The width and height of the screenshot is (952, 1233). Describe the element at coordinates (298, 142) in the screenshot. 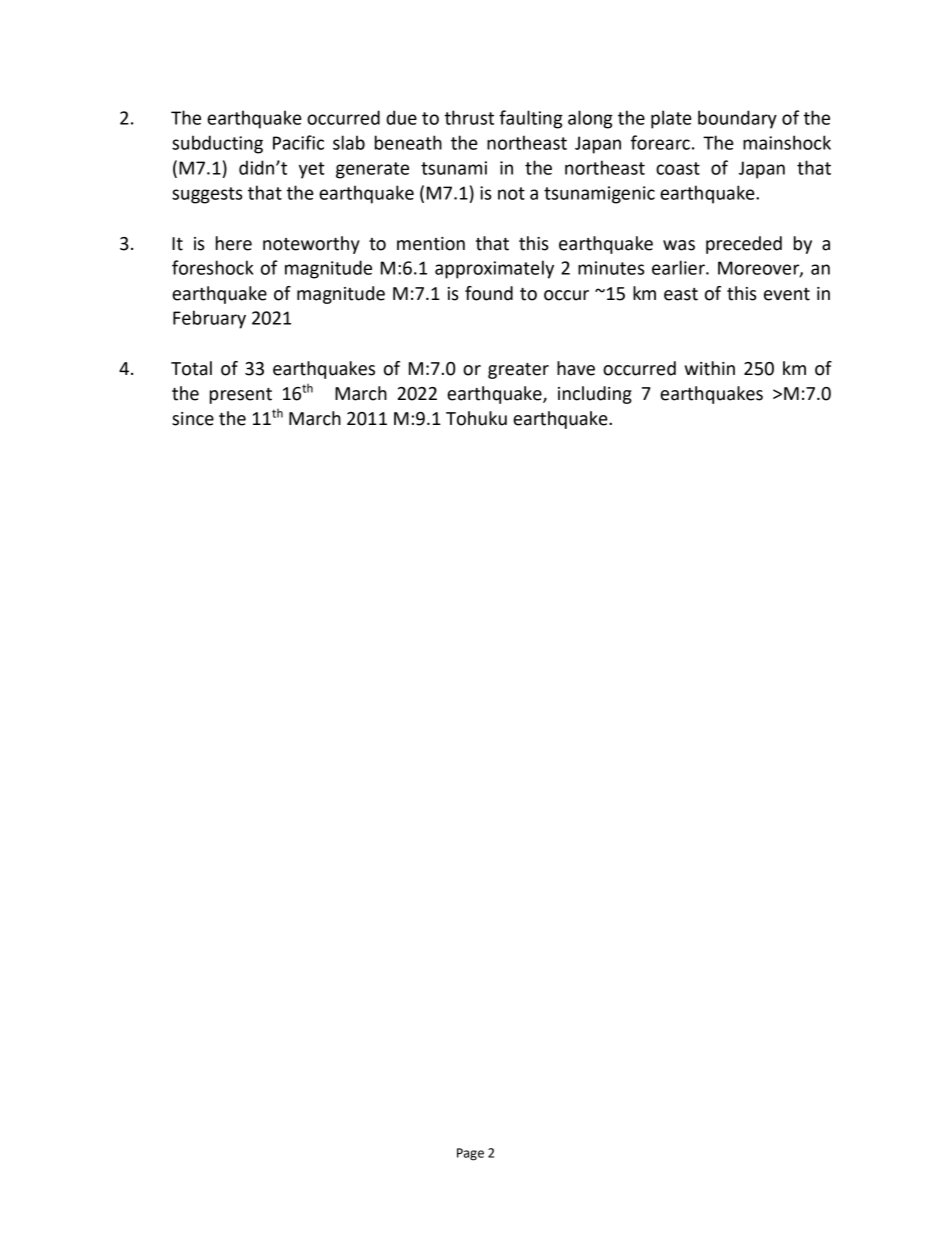

I see `Pacific` at that location.
